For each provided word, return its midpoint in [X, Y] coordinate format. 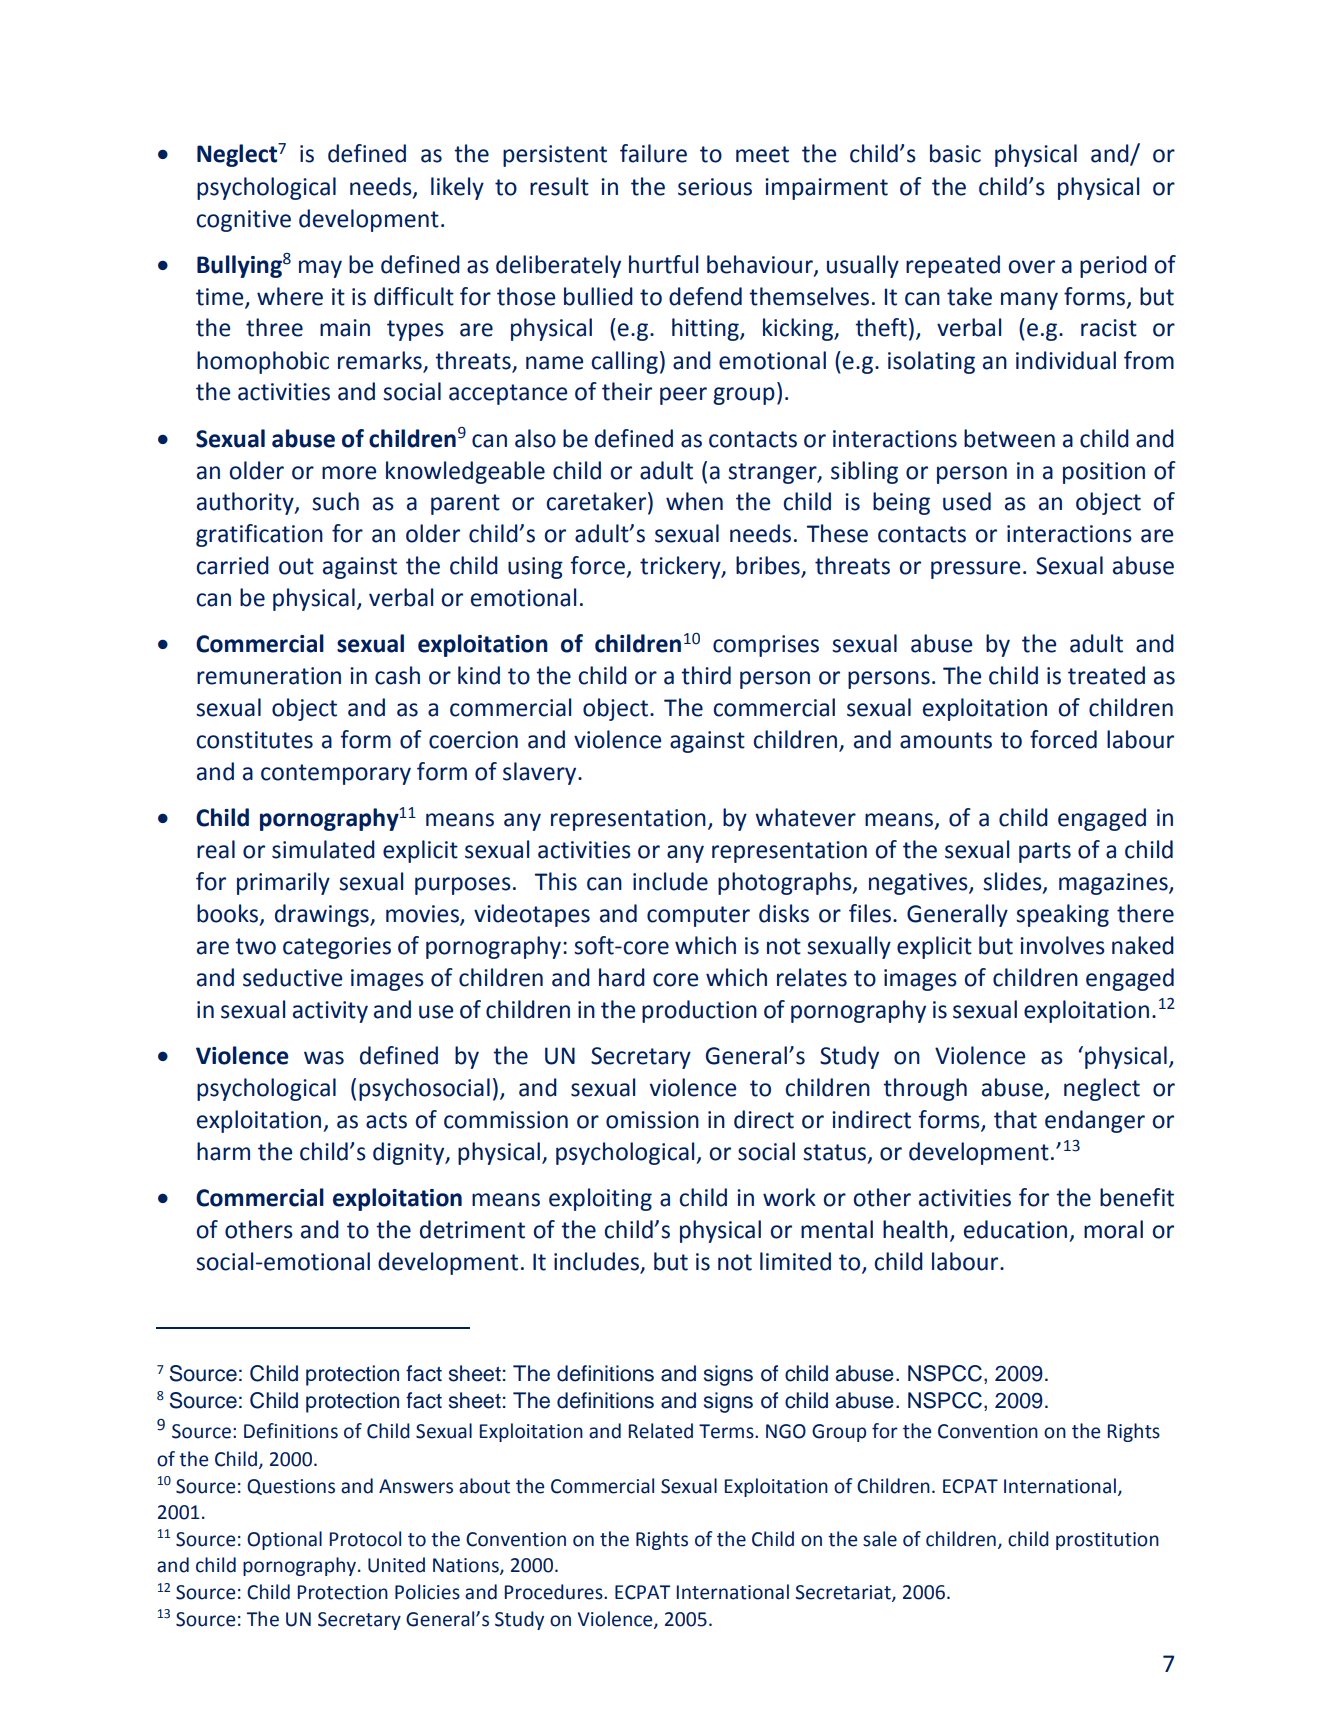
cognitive [244, 221]
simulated [323, 849]
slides [1013, 882]
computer [698, 916]
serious [715, 187]
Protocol [365, 1539]
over [1032, 267]
